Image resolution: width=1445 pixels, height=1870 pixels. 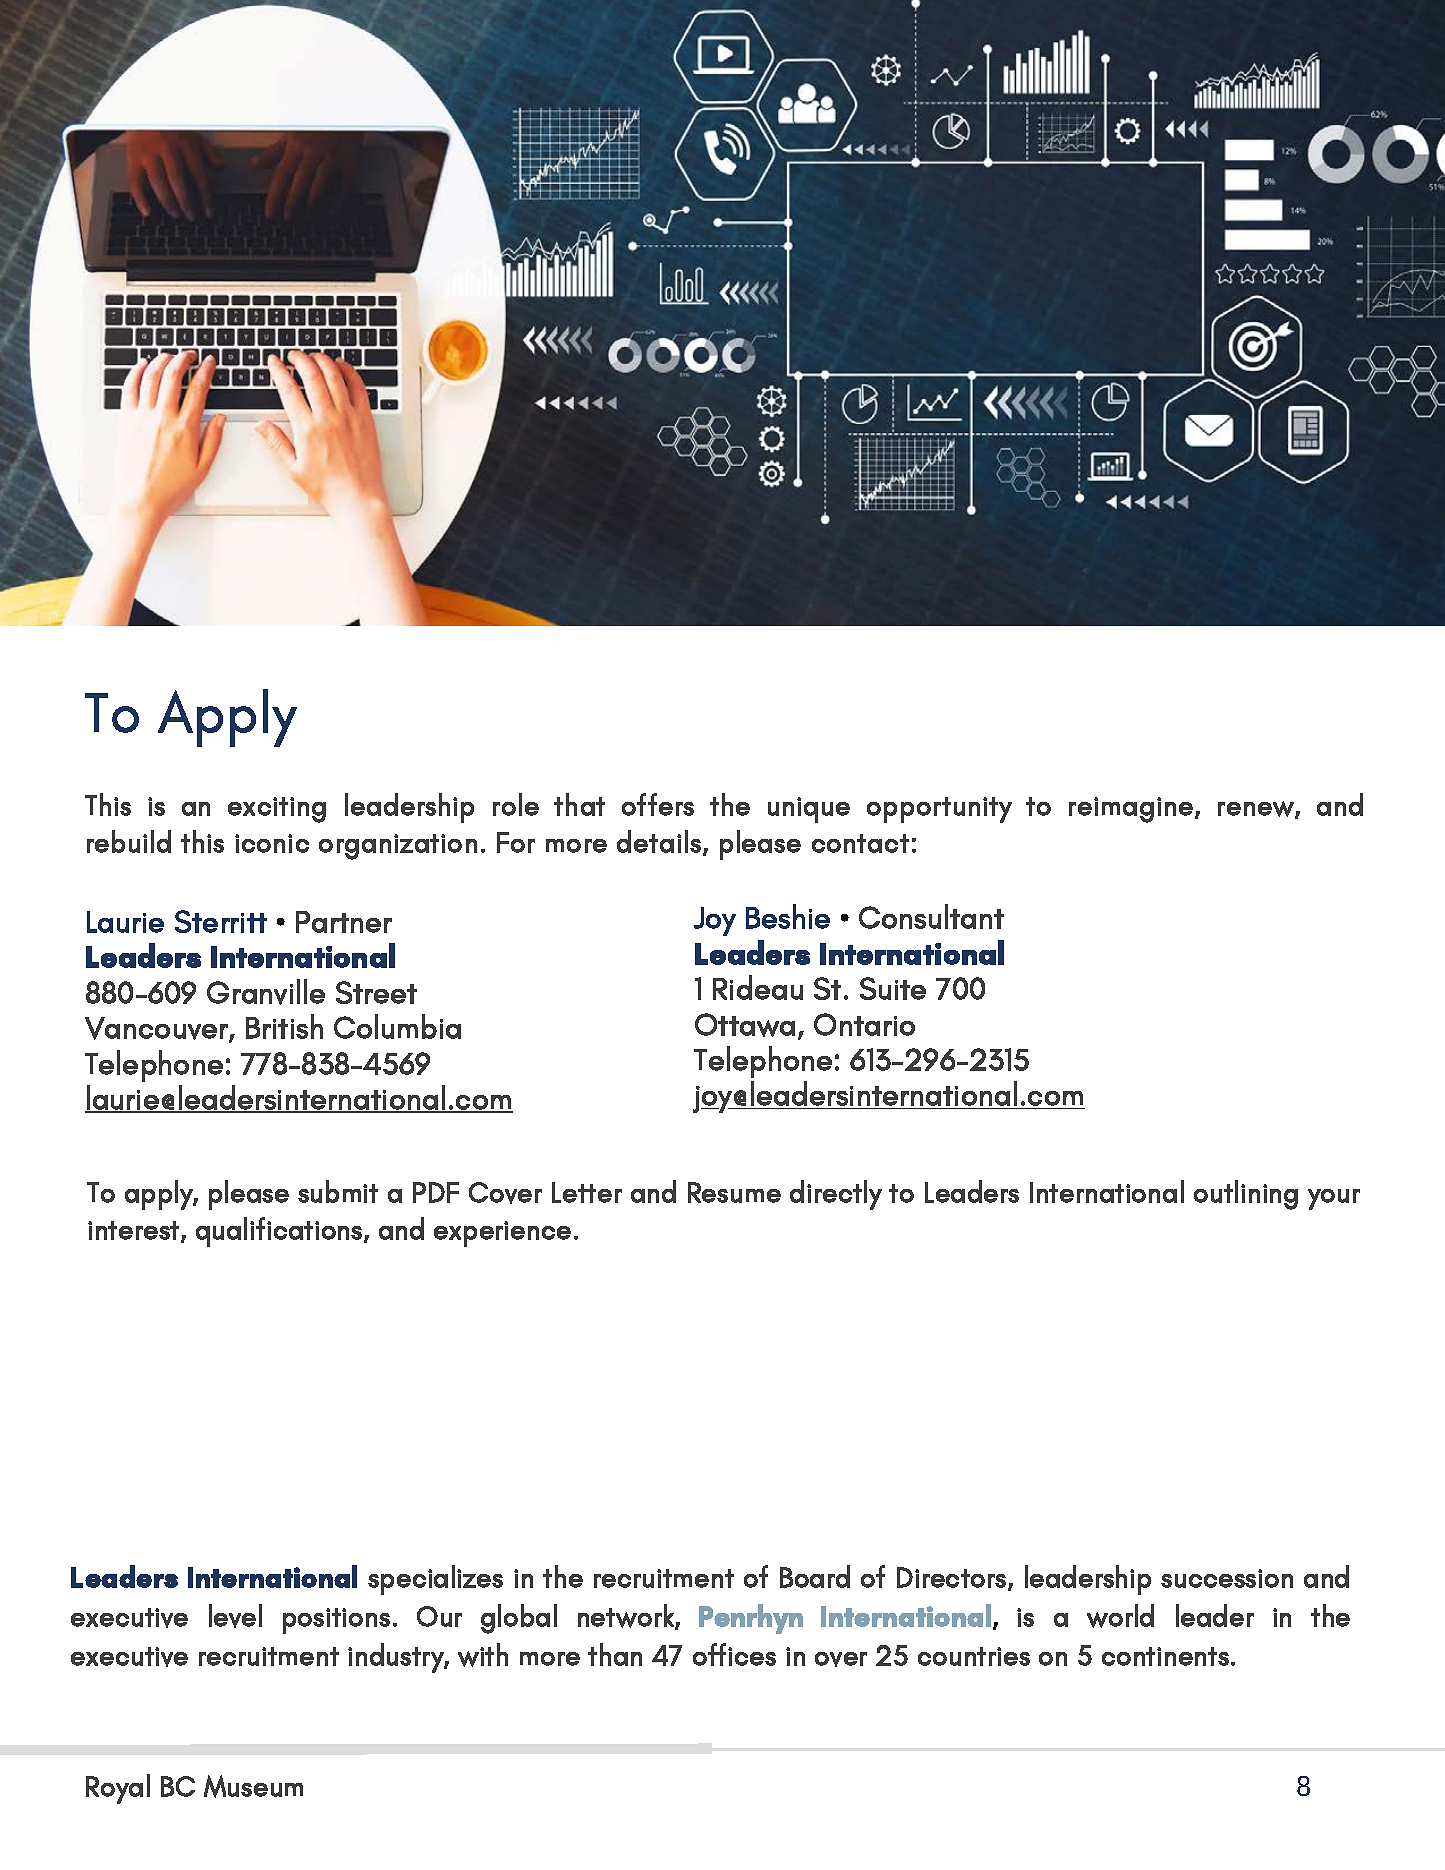 What do you see at coordinates (660, 842) in the screenshot?
I see `details` at bounding box center [660, 842].
